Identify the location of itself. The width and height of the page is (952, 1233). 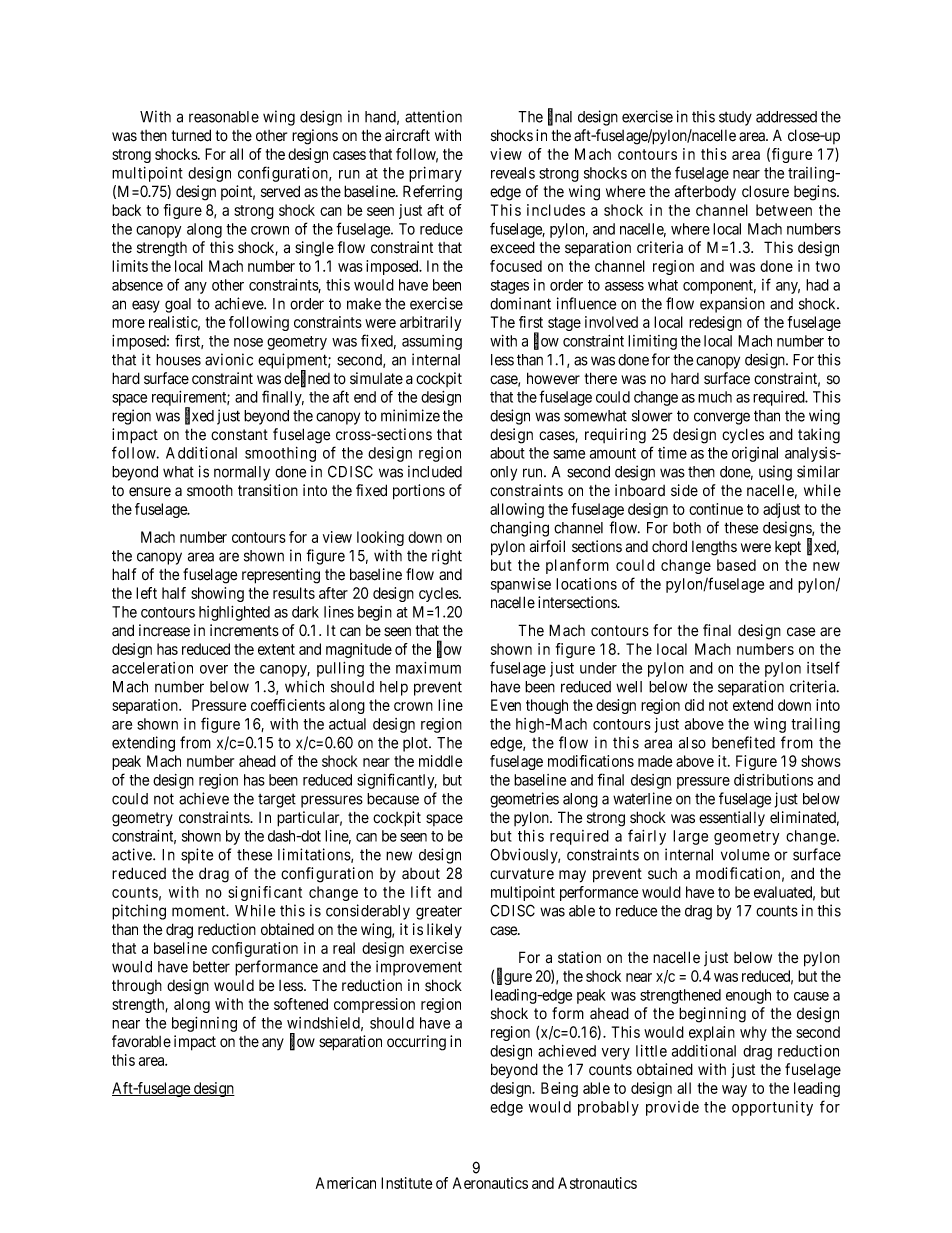
(823, 667).
